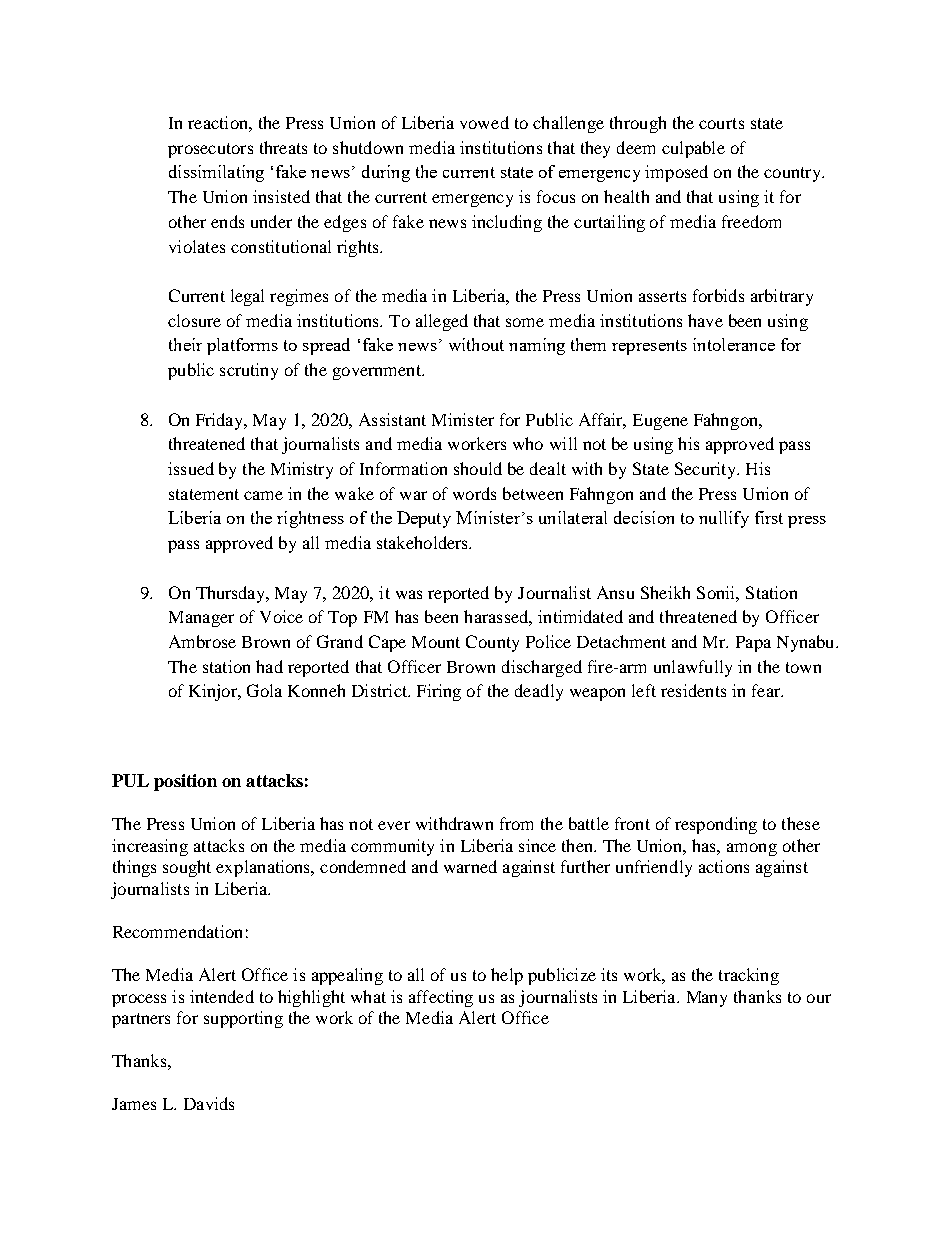 Image resolution: width=952 pixels, height=1233 pixels. Describe the element at coordinates (209, 1103) in the screenshot. I see `Davids` at that location.
